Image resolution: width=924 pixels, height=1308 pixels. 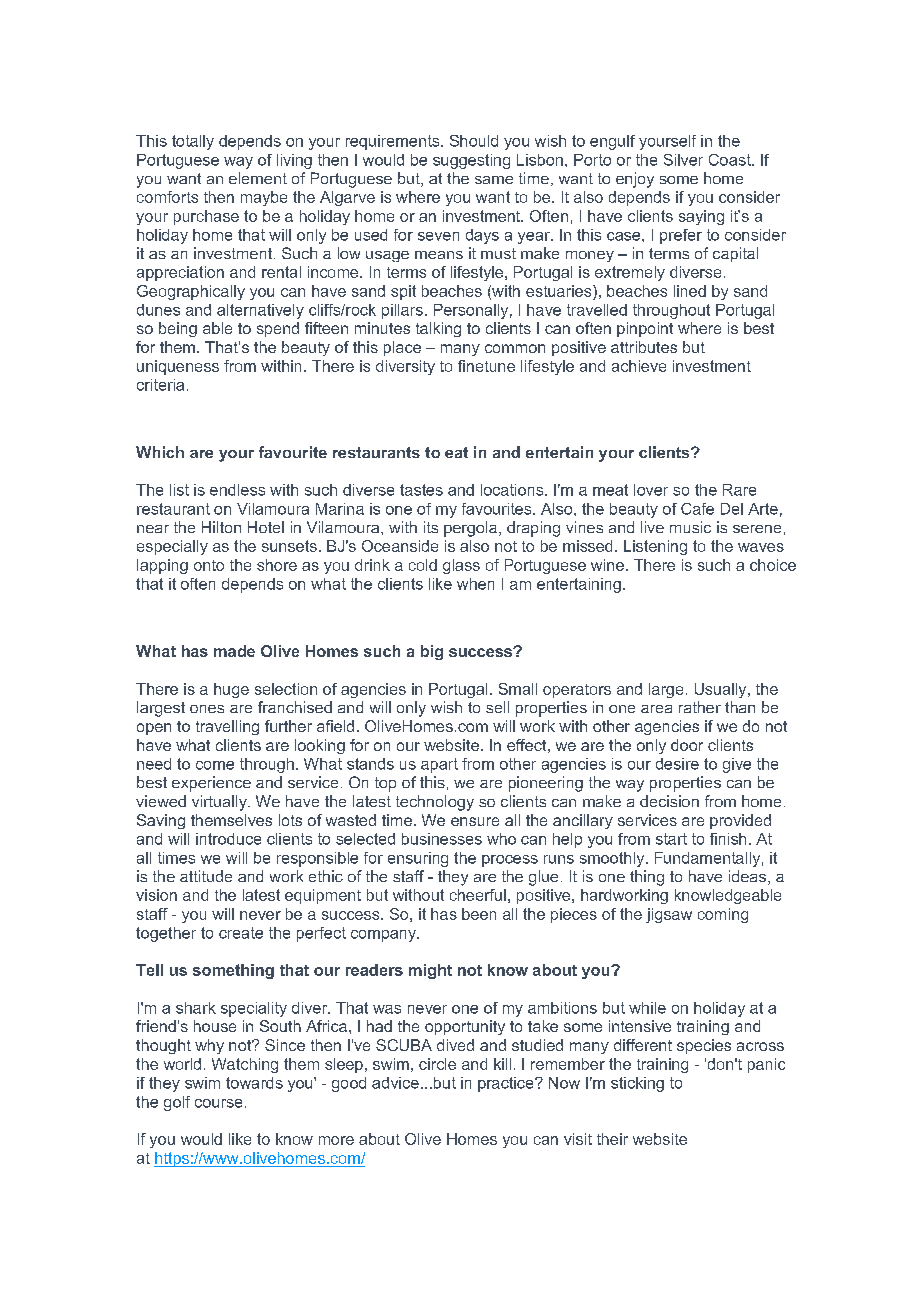 I want to click on Hilton, so click(x=221, y=527).
